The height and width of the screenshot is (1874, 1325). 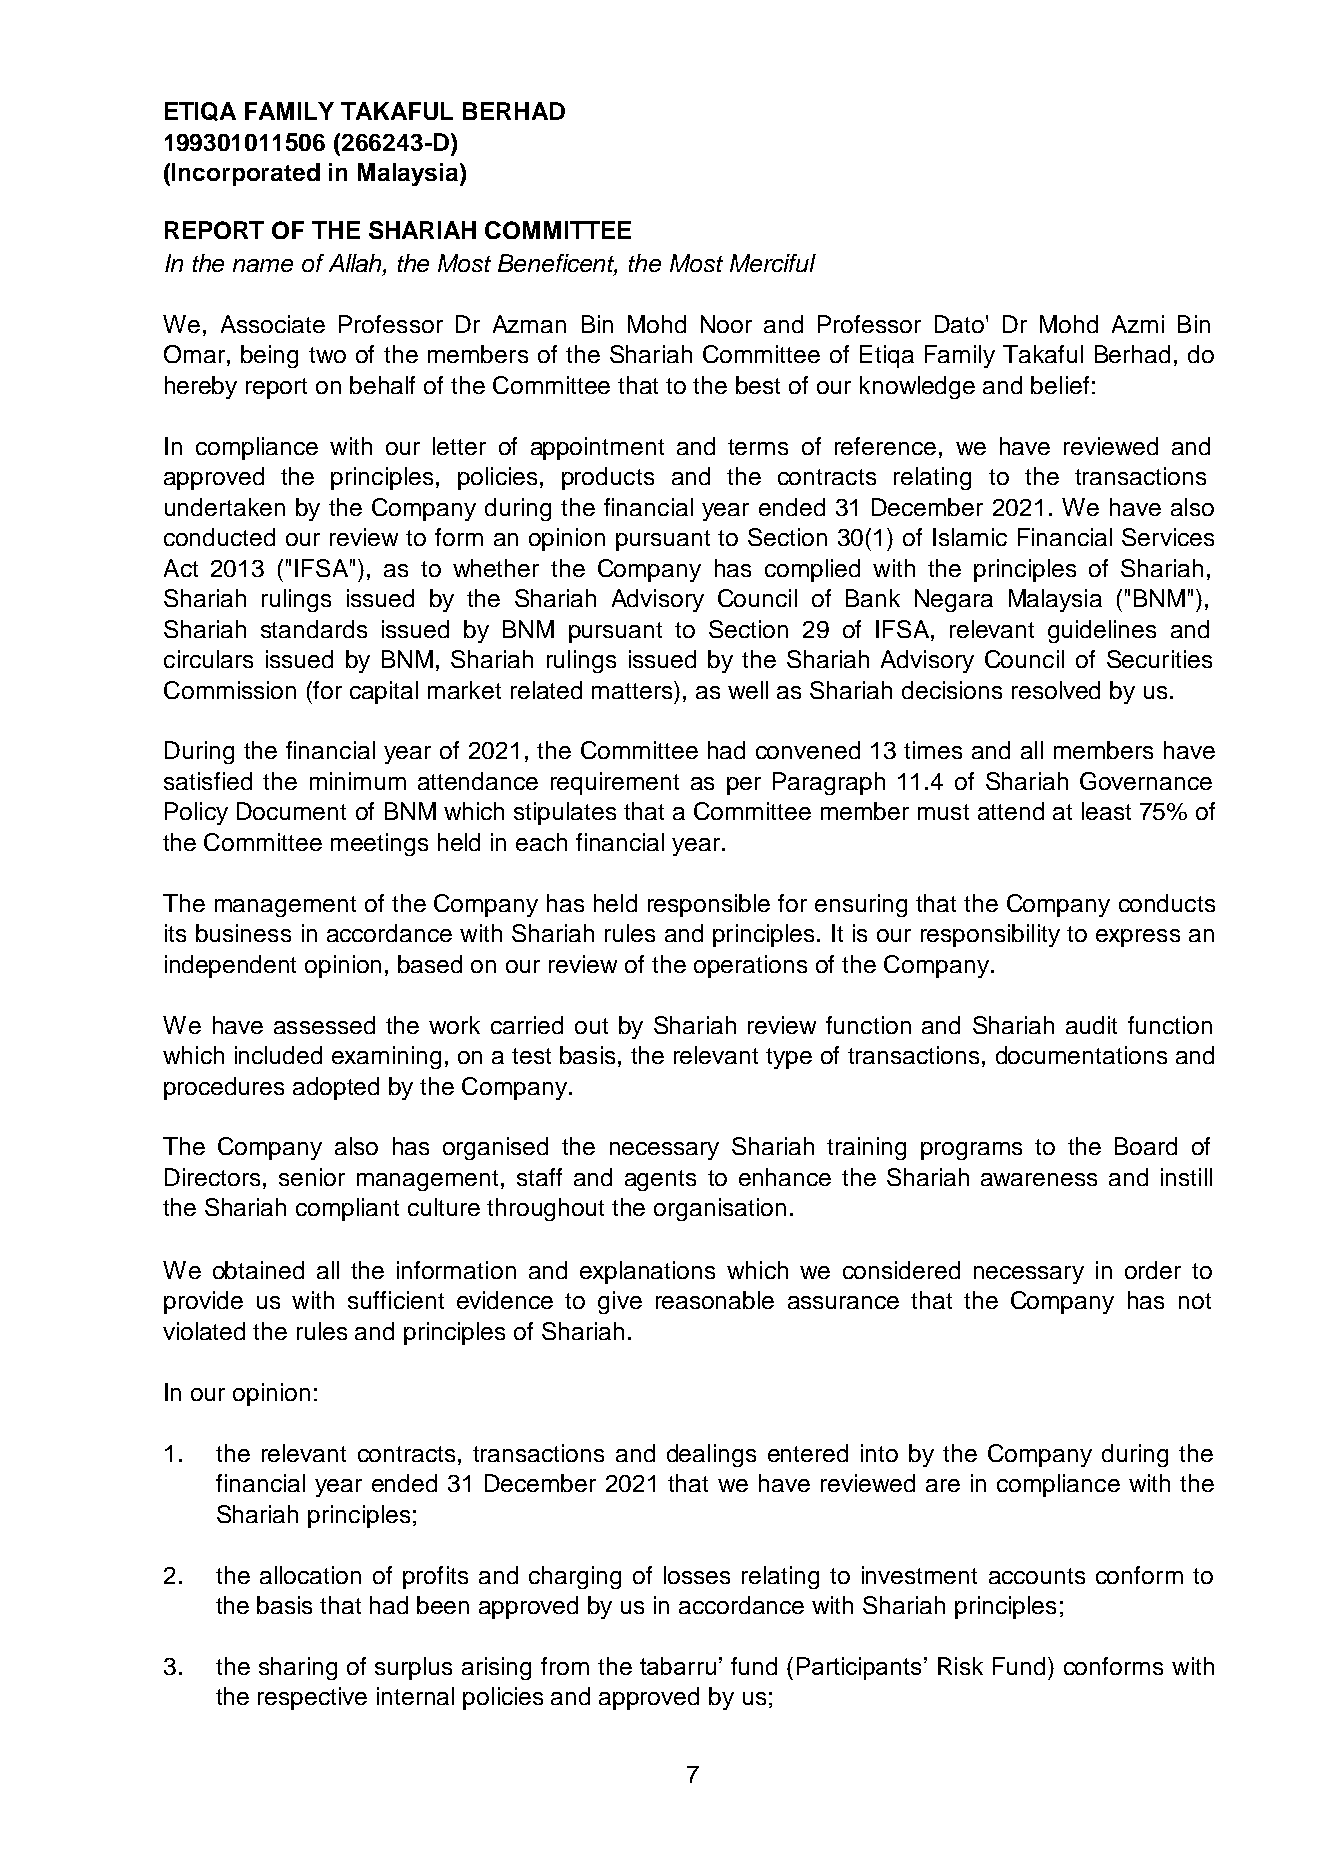 What do you see at coordinates (1138, 324) in the screenshot?
I see `Azmi` at bounding box center [1138, 324].
